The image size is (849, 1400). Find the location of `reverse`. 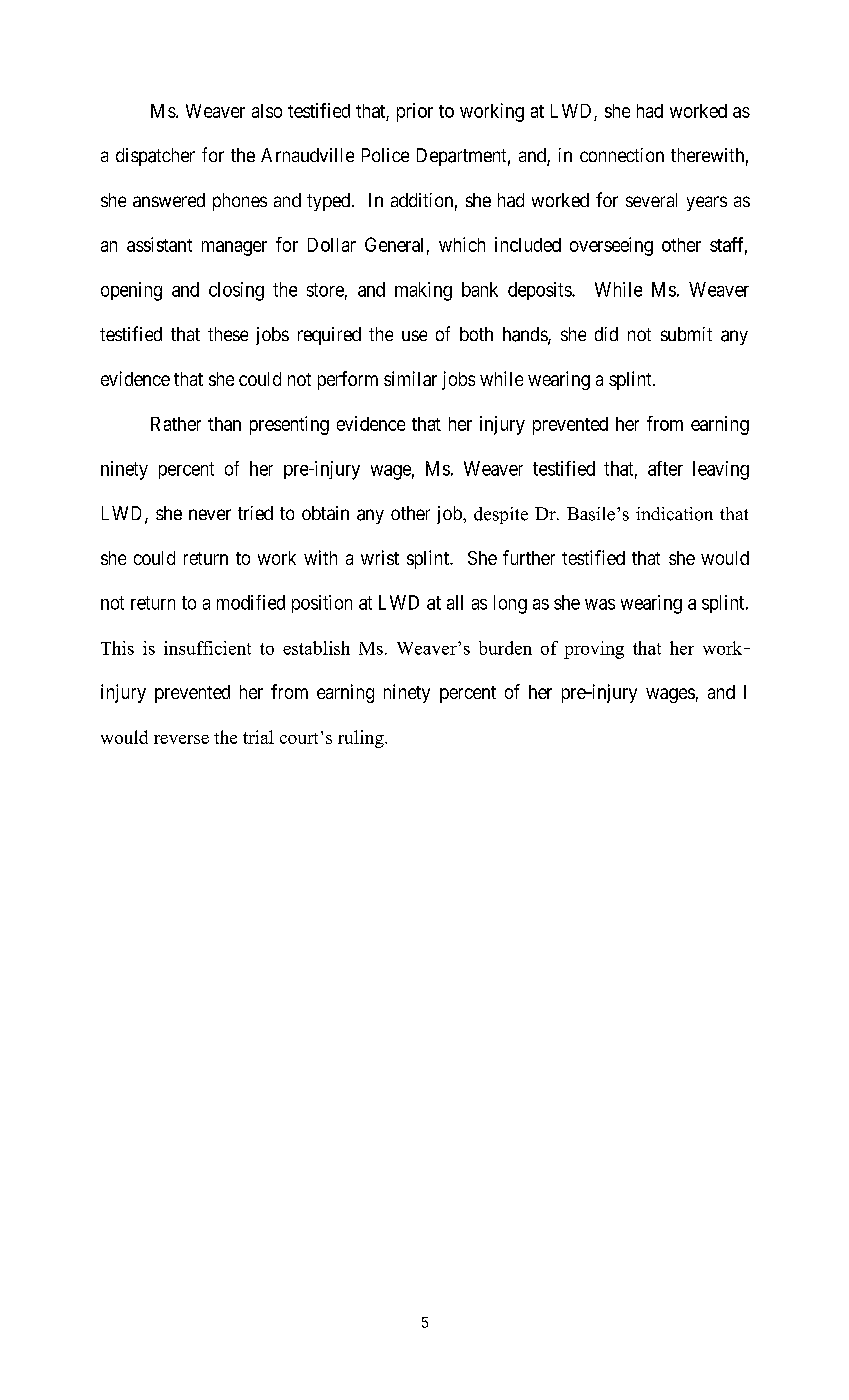

reverse is located at coordinates (181, 739).
